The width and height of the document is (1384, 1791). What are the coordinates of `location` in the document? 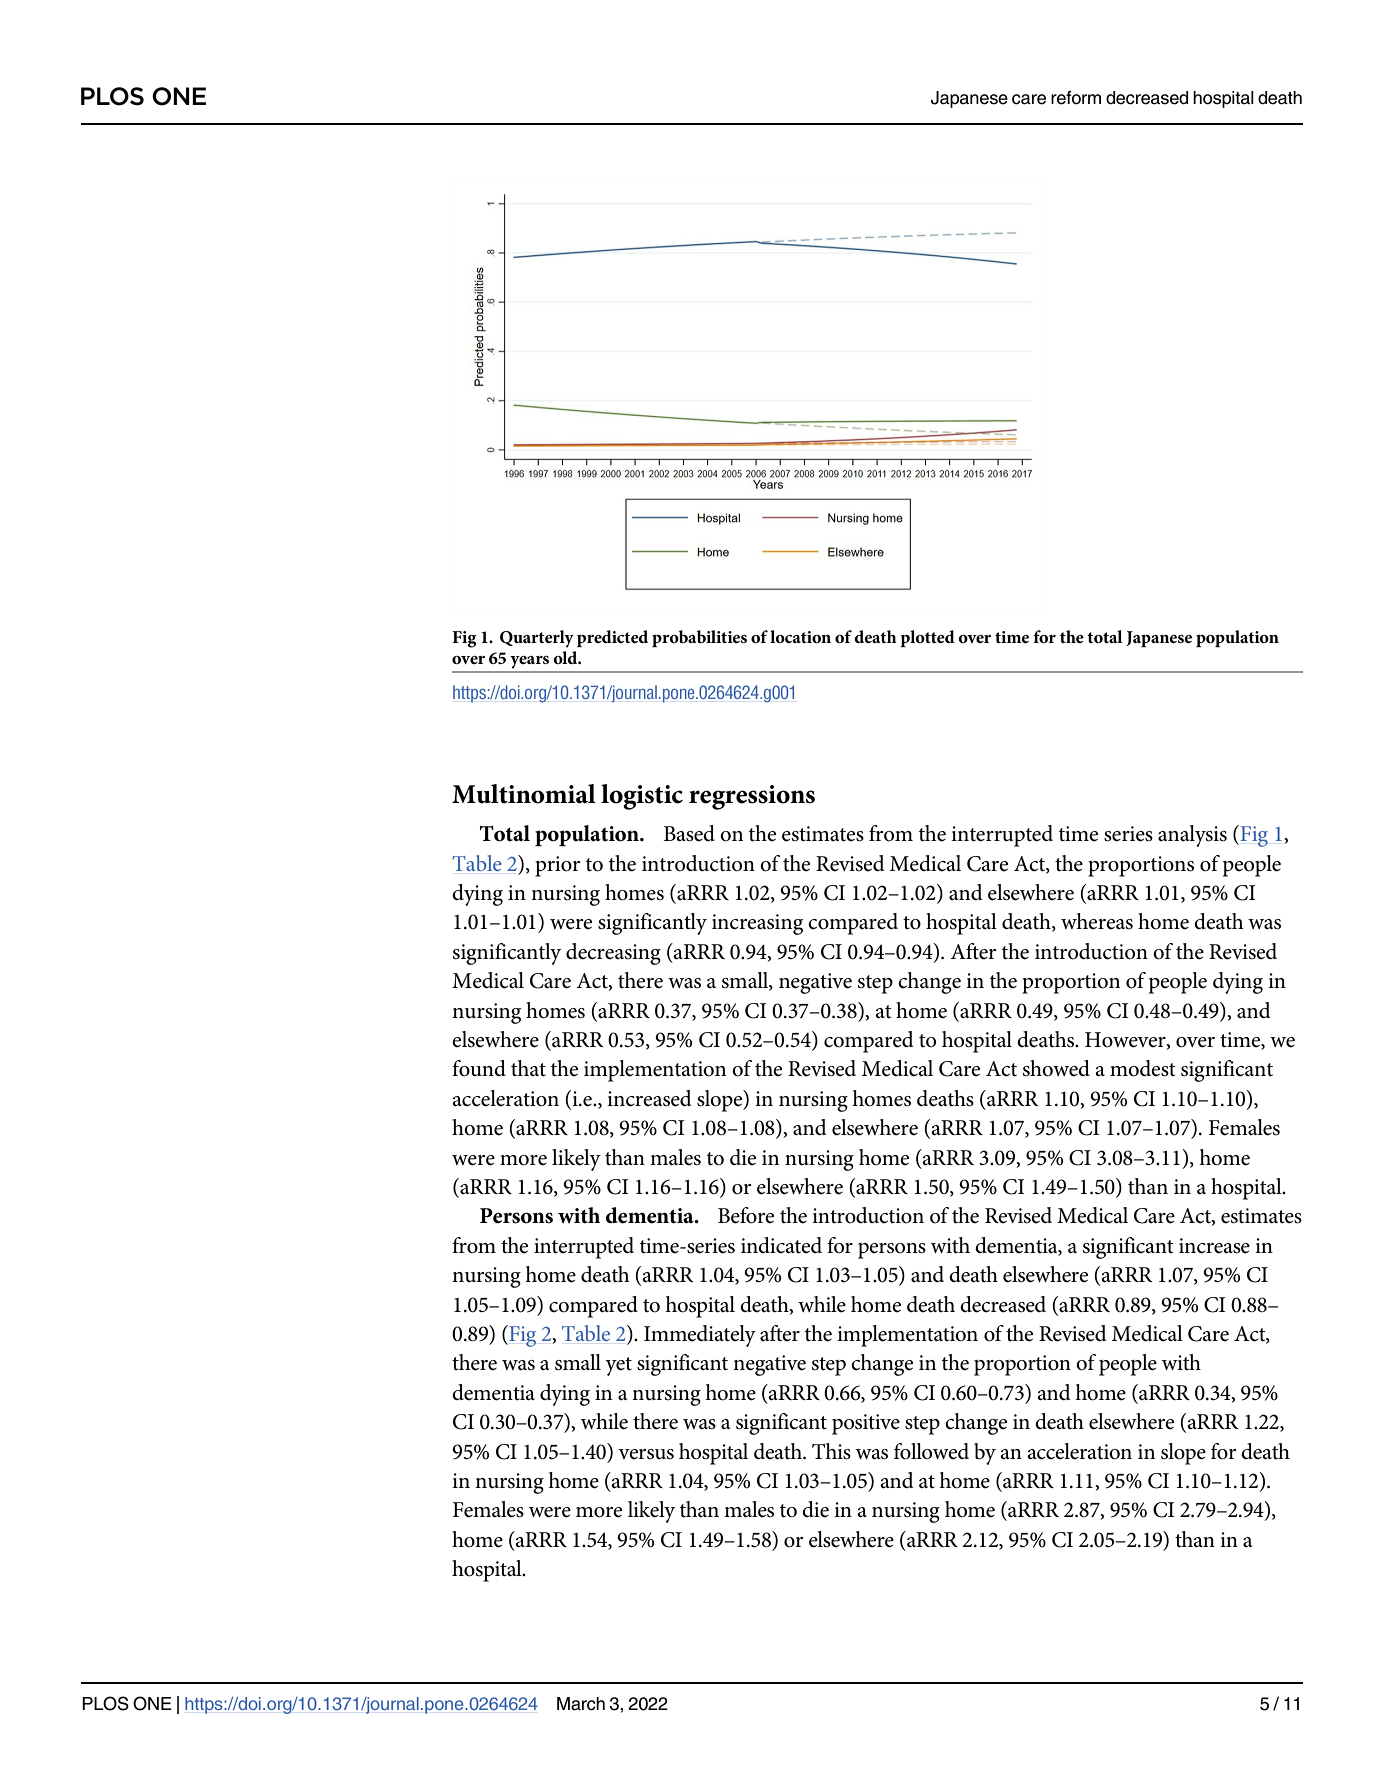 It's located at (800, 636).
